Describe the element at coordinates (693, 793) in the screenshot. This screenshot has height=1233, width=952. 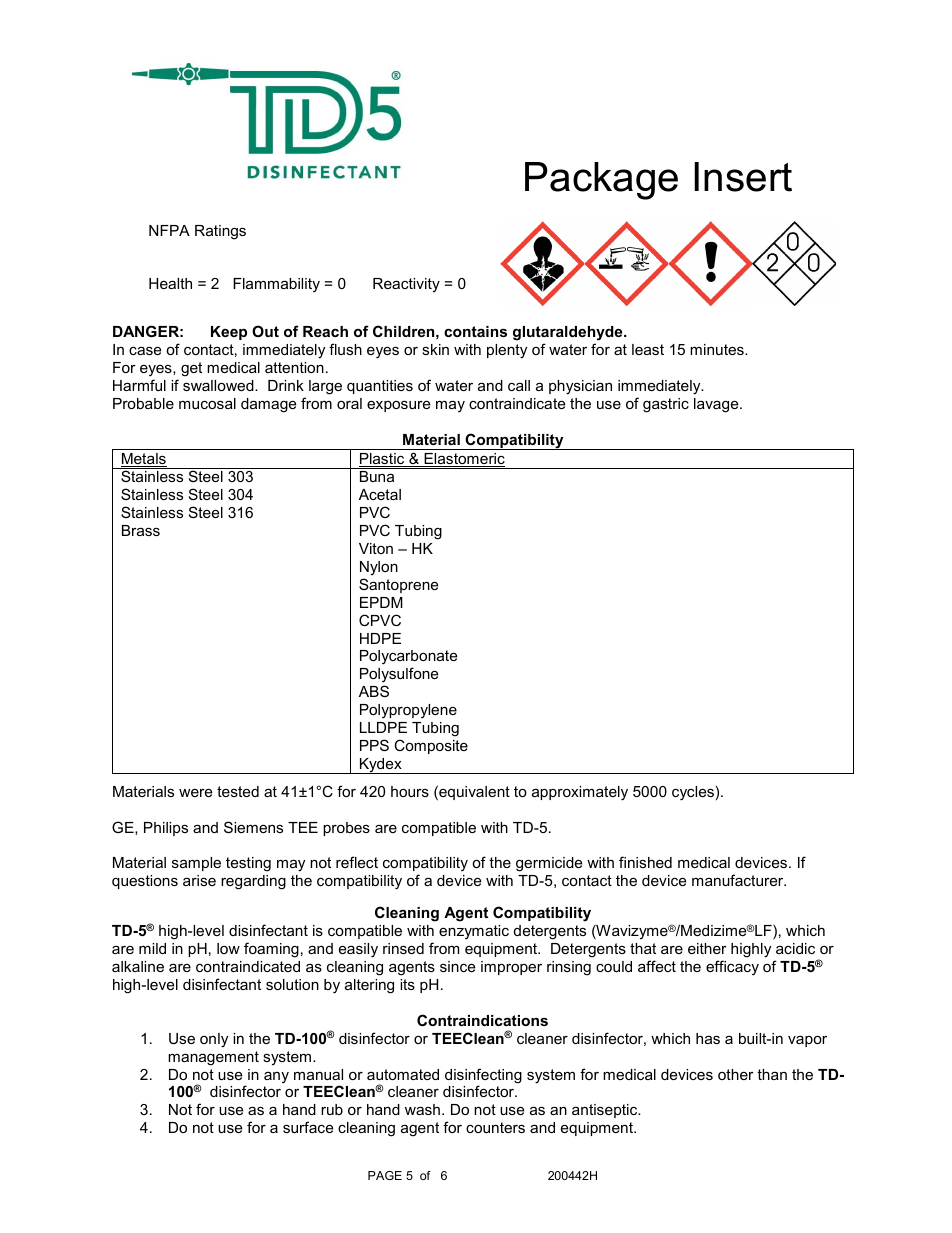
I see `cycles` at that location.
